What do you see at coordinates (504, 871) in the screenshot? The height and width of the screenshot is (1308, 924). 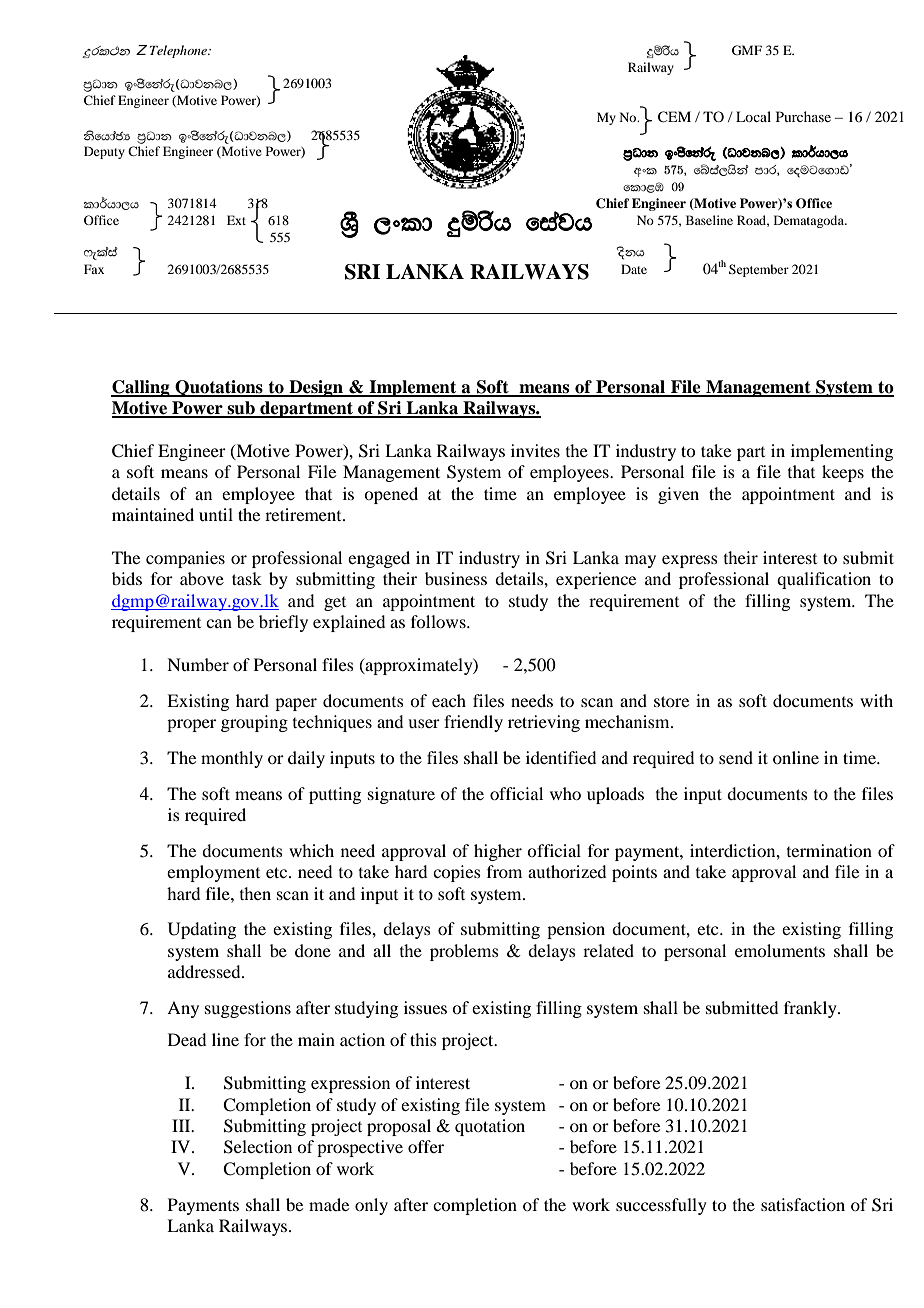 I see `from` at bounding box center [504, 871].
